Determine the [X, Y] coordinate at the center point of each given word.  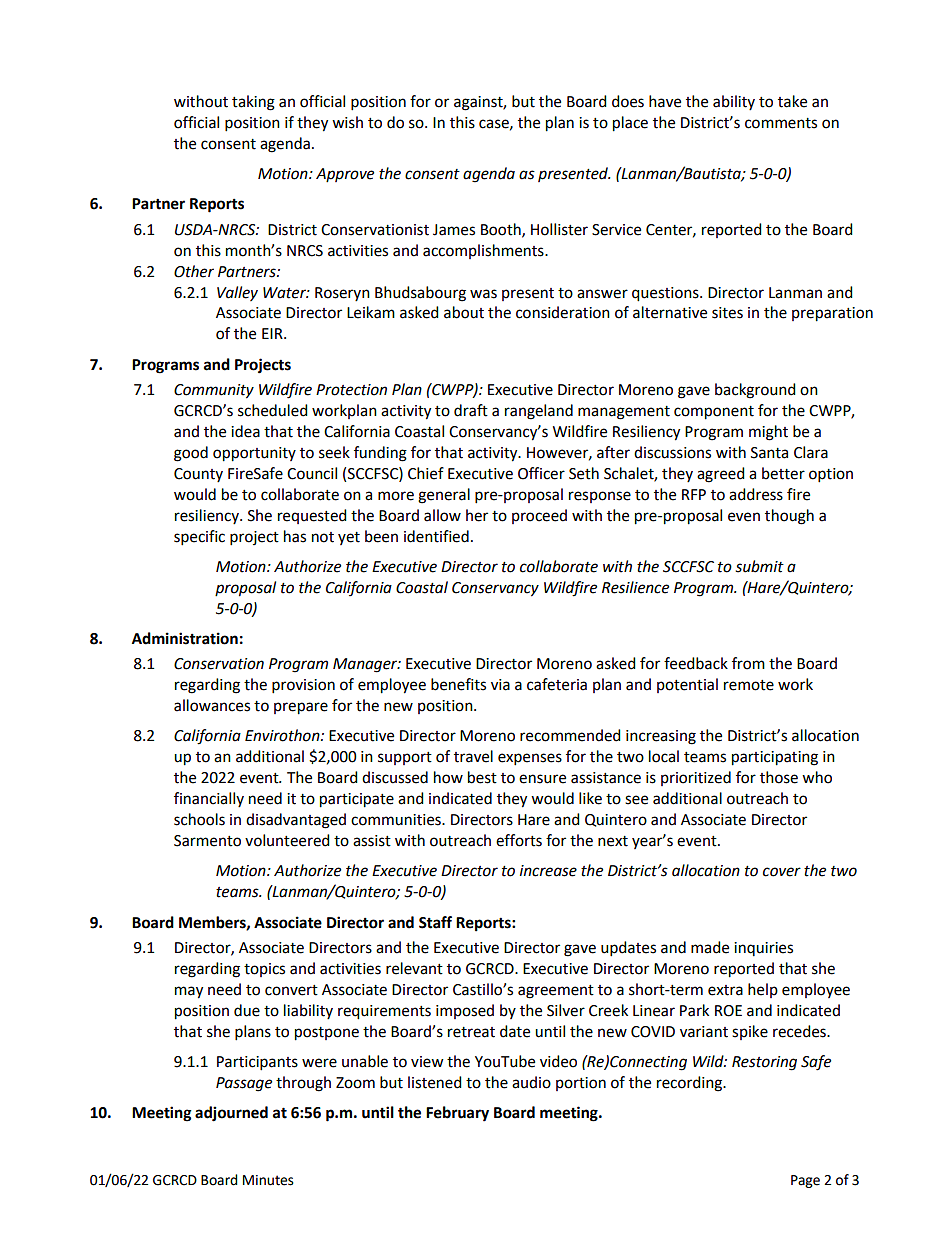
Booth [502, 230]
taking [253, 103]
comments [781, 123]
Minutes [268, 1180]
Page [805, 1181]
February [457, 1114]
